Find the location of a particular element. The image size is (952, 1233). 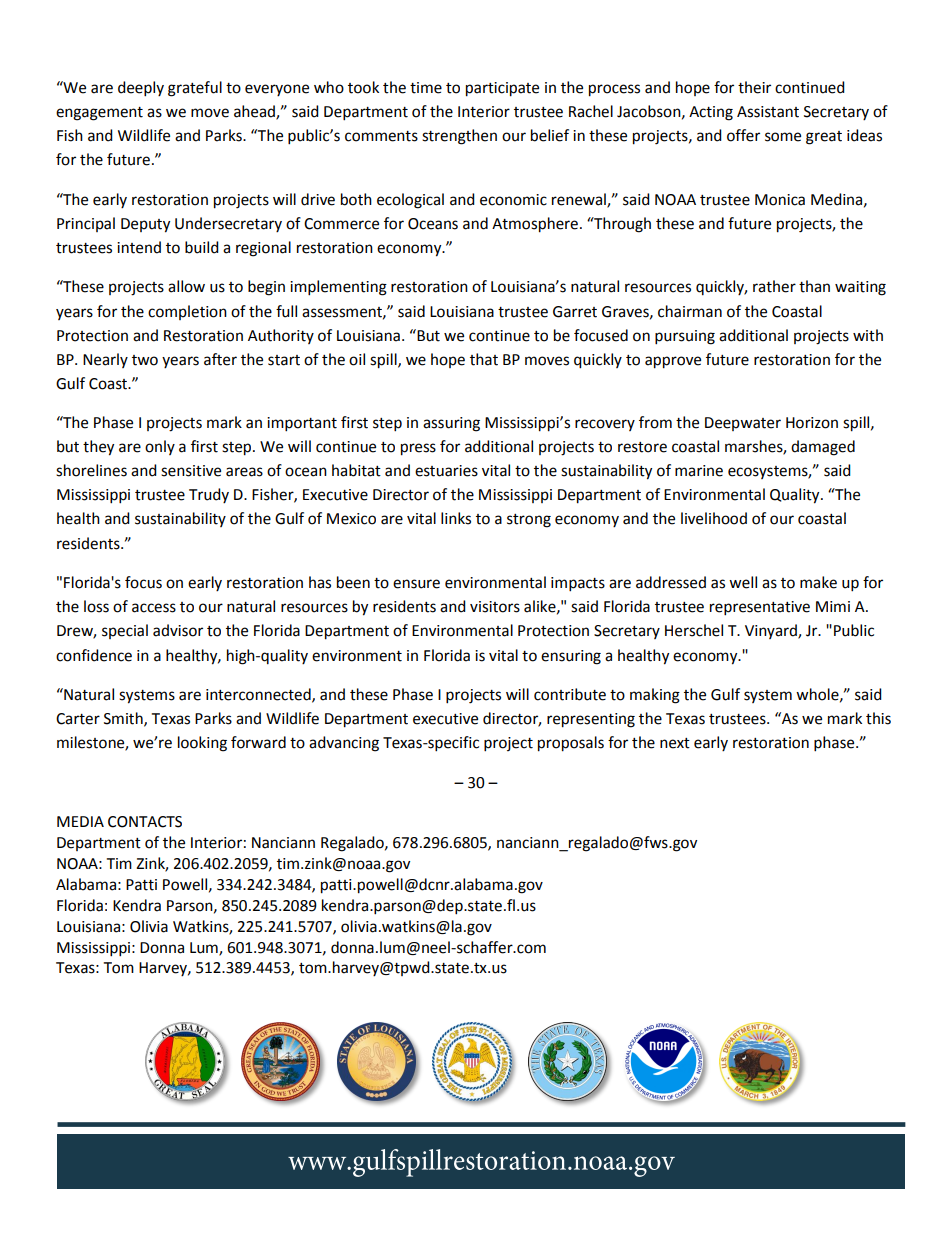

that is located at coordinates (484, 359).
